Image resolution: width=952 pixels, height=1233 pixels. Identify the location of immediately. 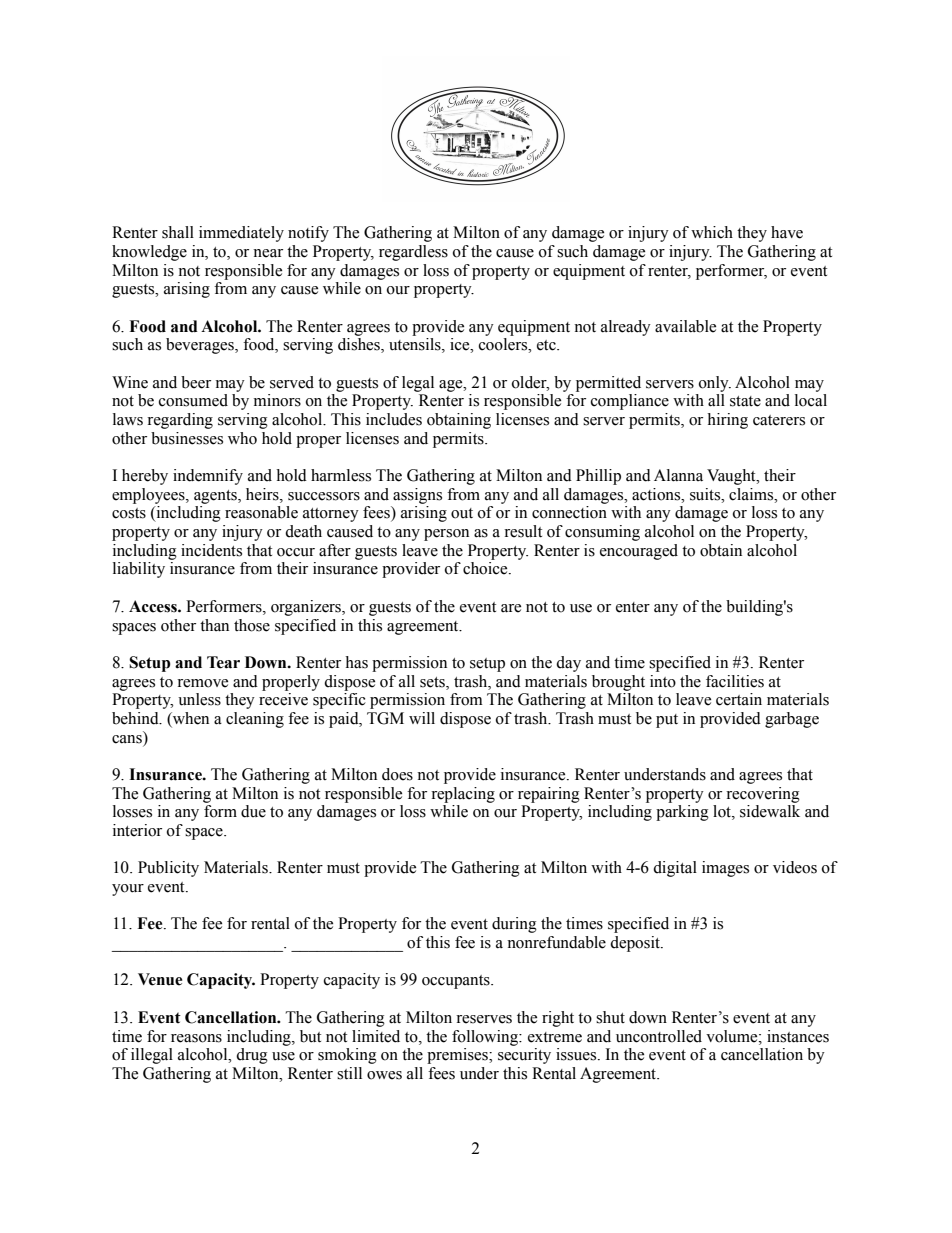
(241, 234).
